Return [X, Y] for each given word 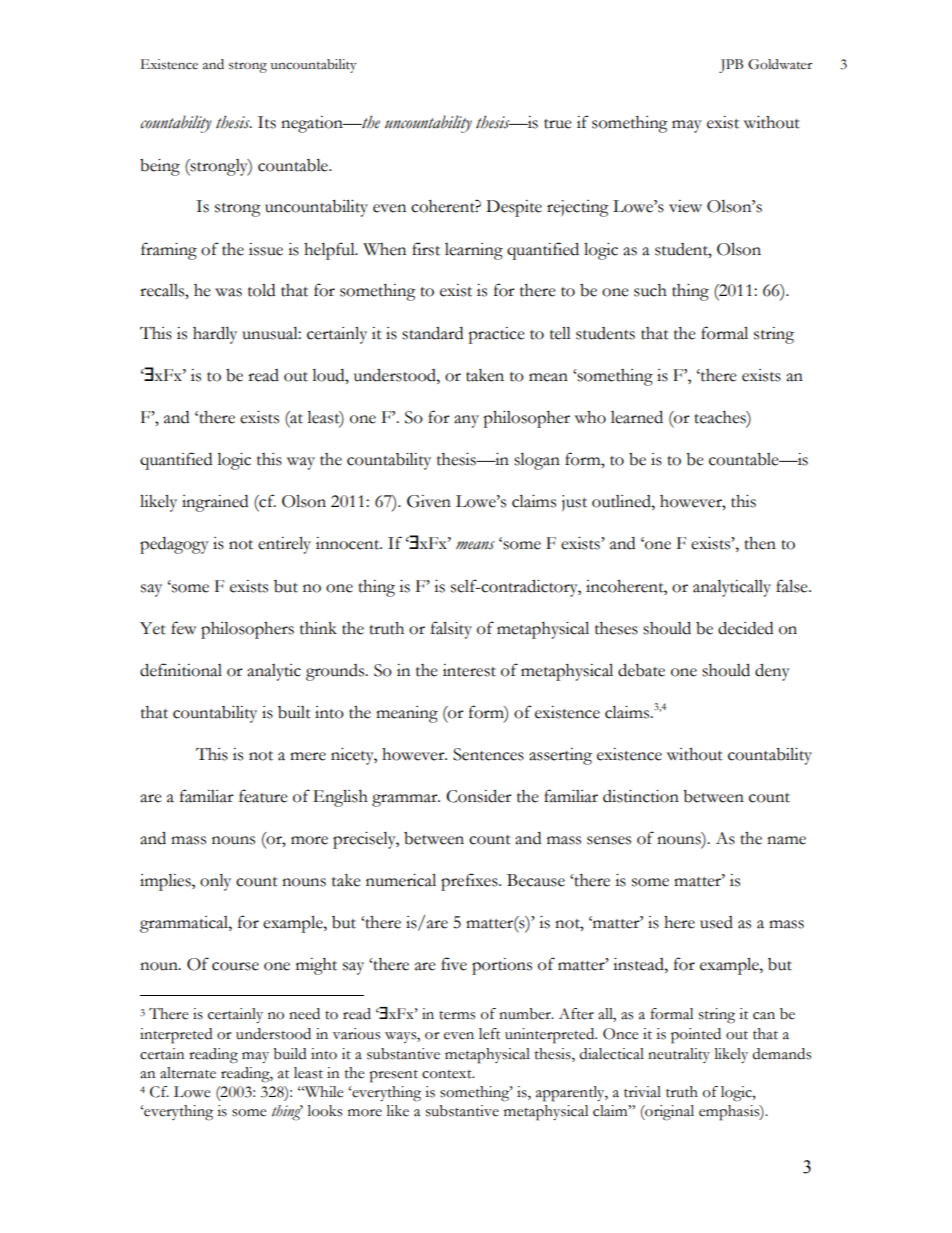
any [466, 421]
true [558, 124]
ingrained [215, 503]
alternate [188, 1073]
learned [637, 417]
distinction [641, 796]
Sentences [488, 754]
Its [267, 122]
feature [263, 796]
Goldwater [780, 64]
